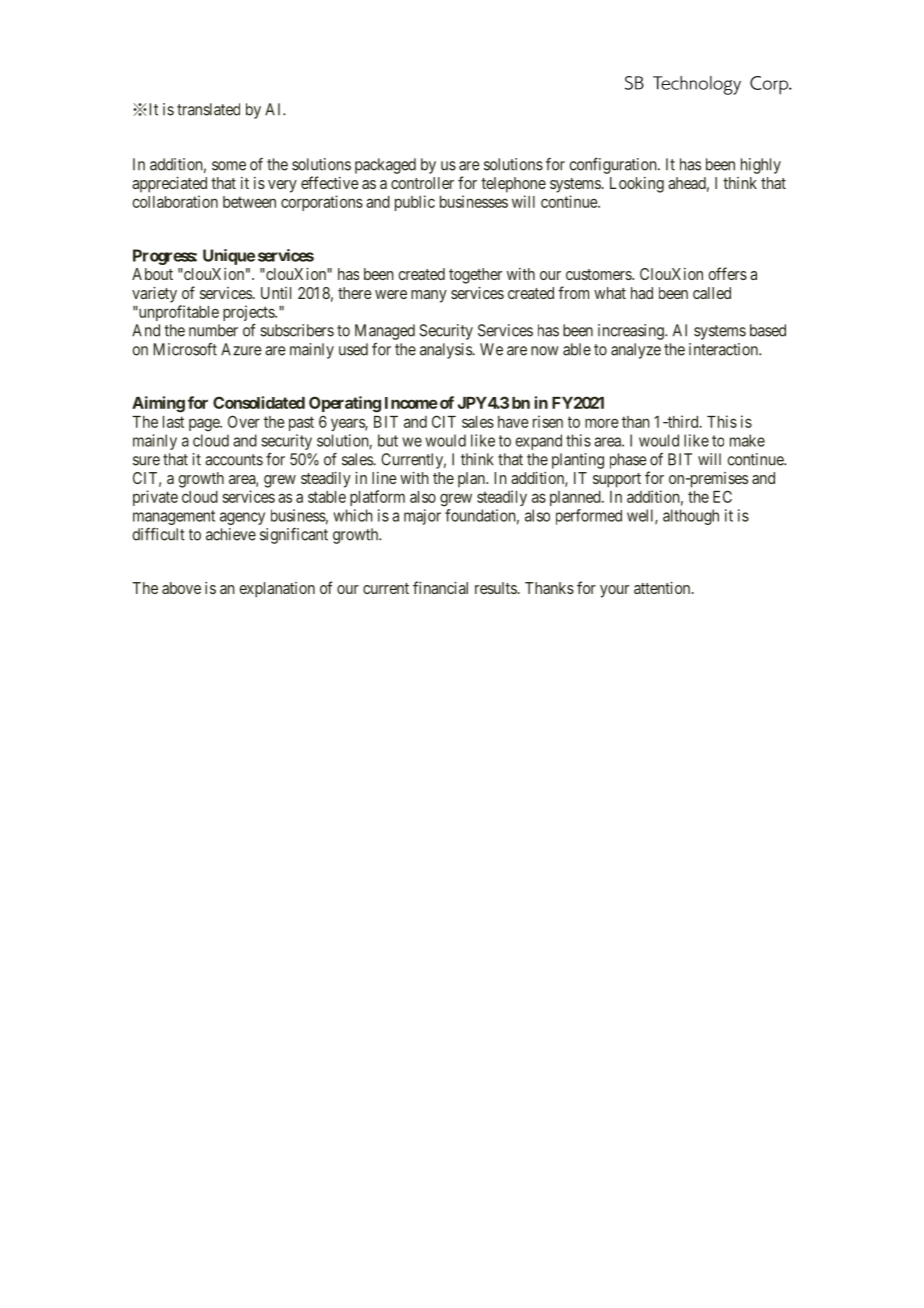 Image resolution: width=924 pixels, height=1308 pixels. Describe the element at coordinates (384, 478) in the screenshot. I see `line` at that location.
